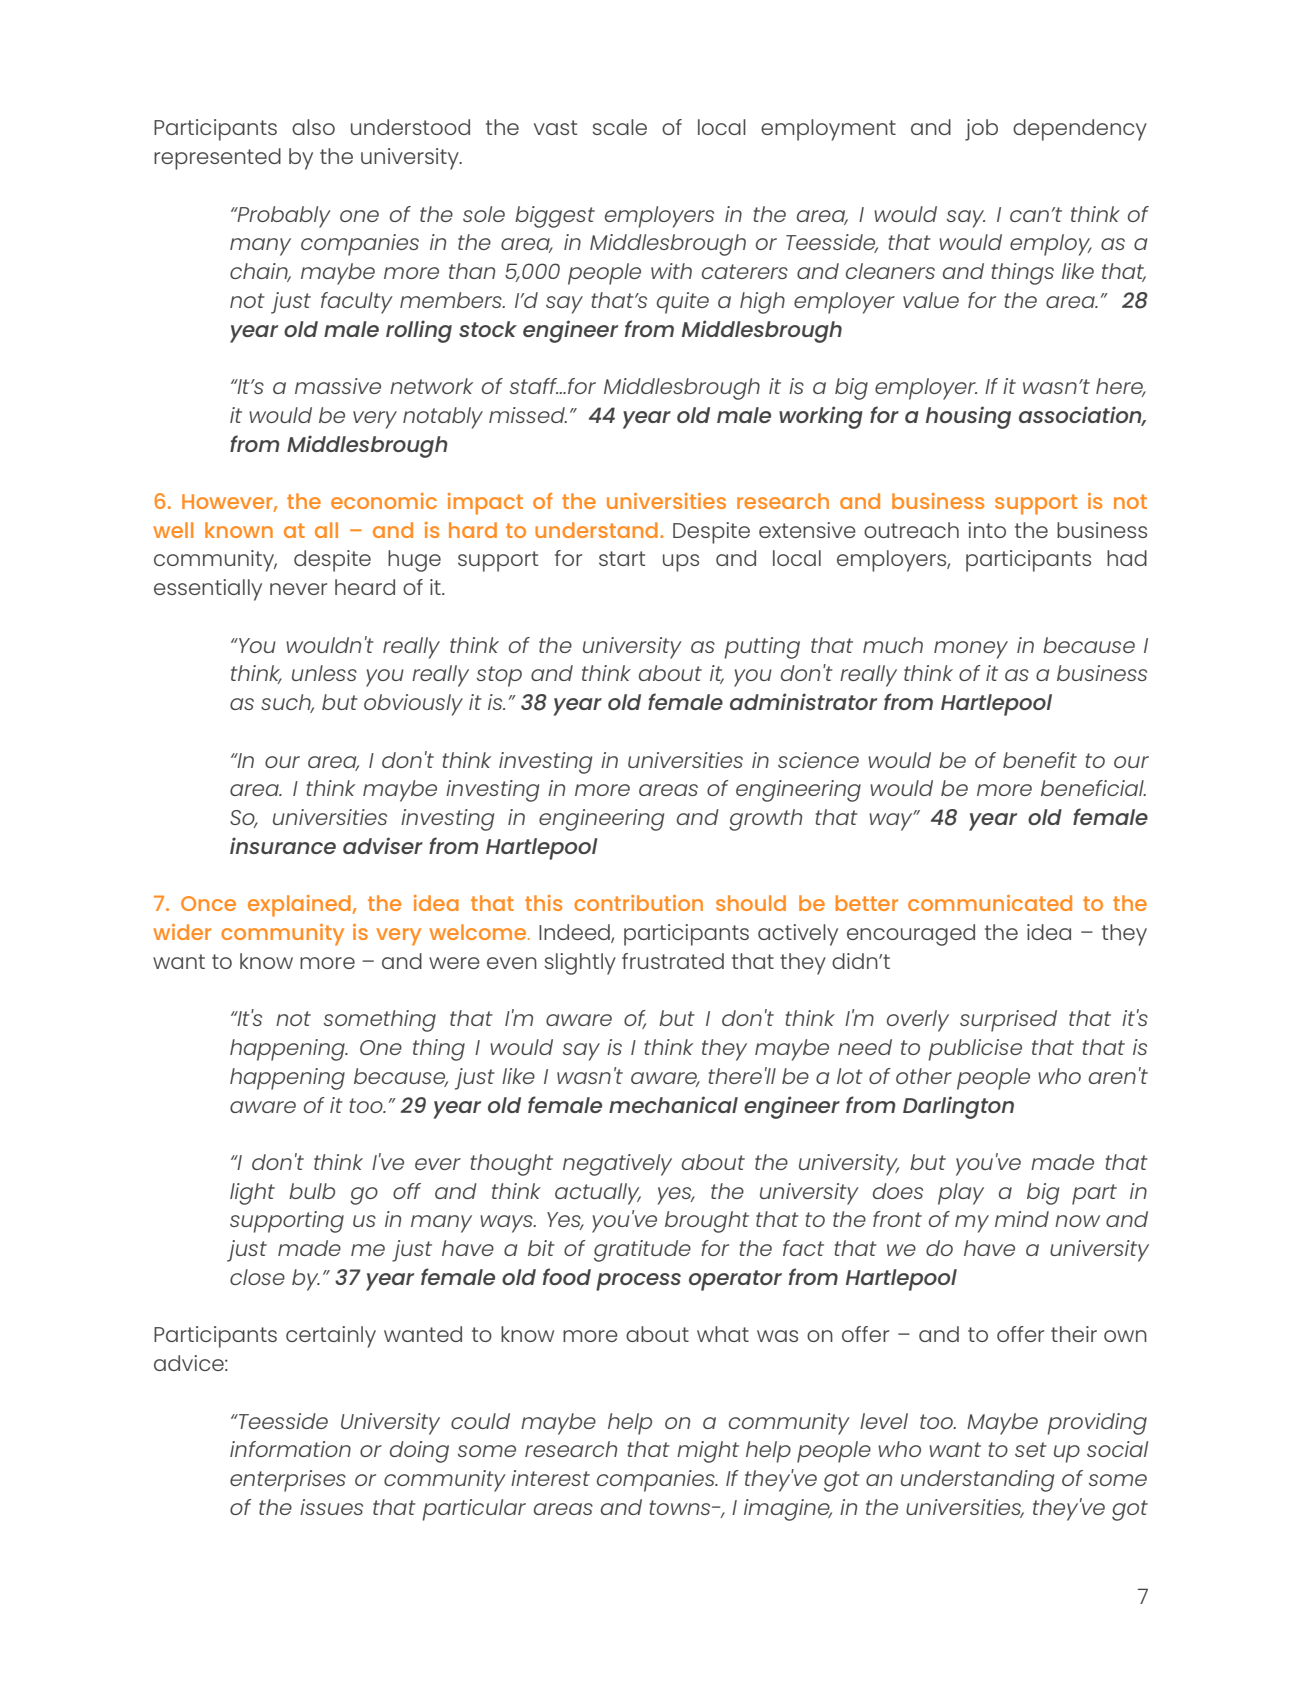 The height and width of the page is (1686, 1302). Describe the element at coordinates (283, 845) in the page. I see `insurance` at that location.
